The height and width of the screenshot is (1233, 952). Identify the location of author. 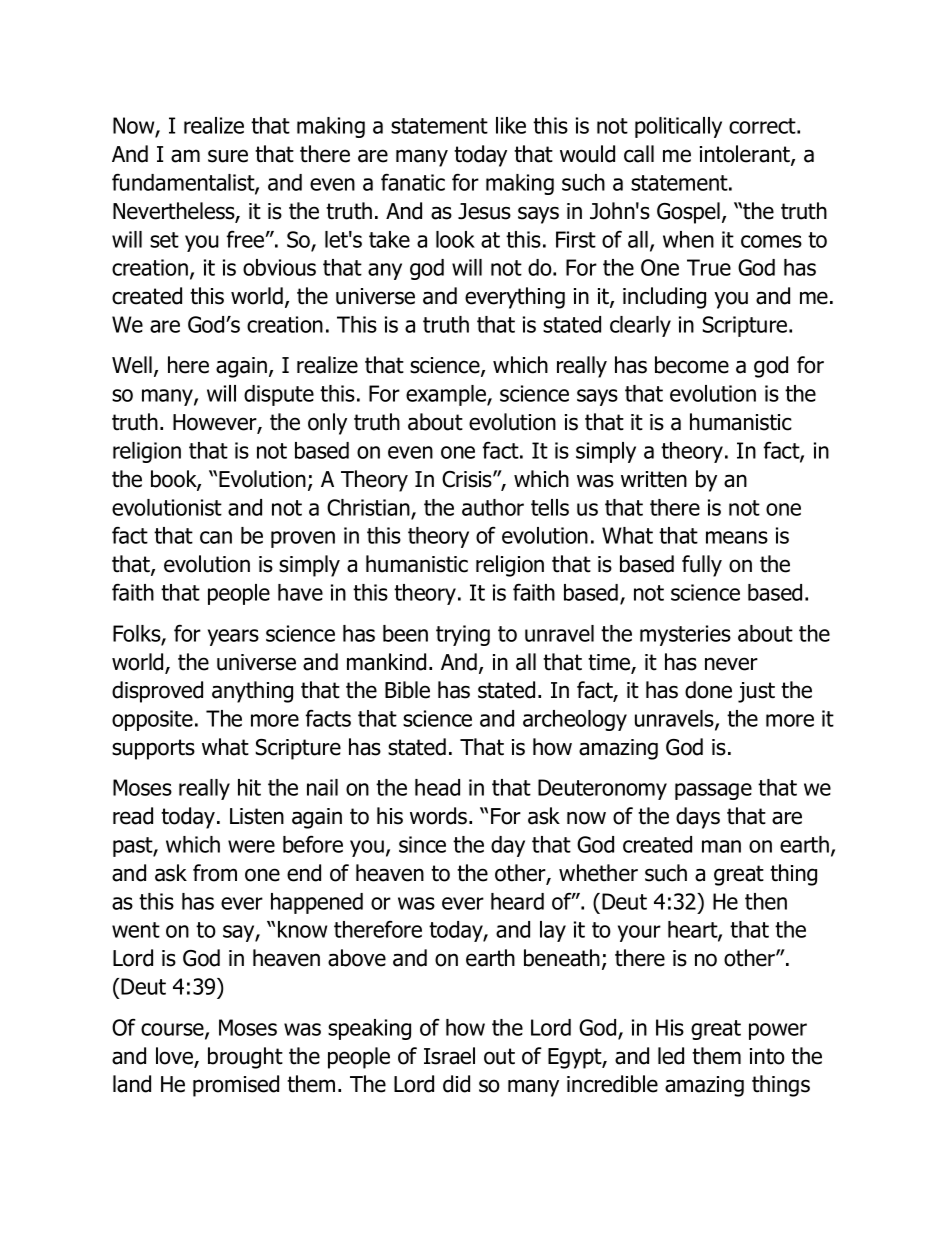
(493, 507).
